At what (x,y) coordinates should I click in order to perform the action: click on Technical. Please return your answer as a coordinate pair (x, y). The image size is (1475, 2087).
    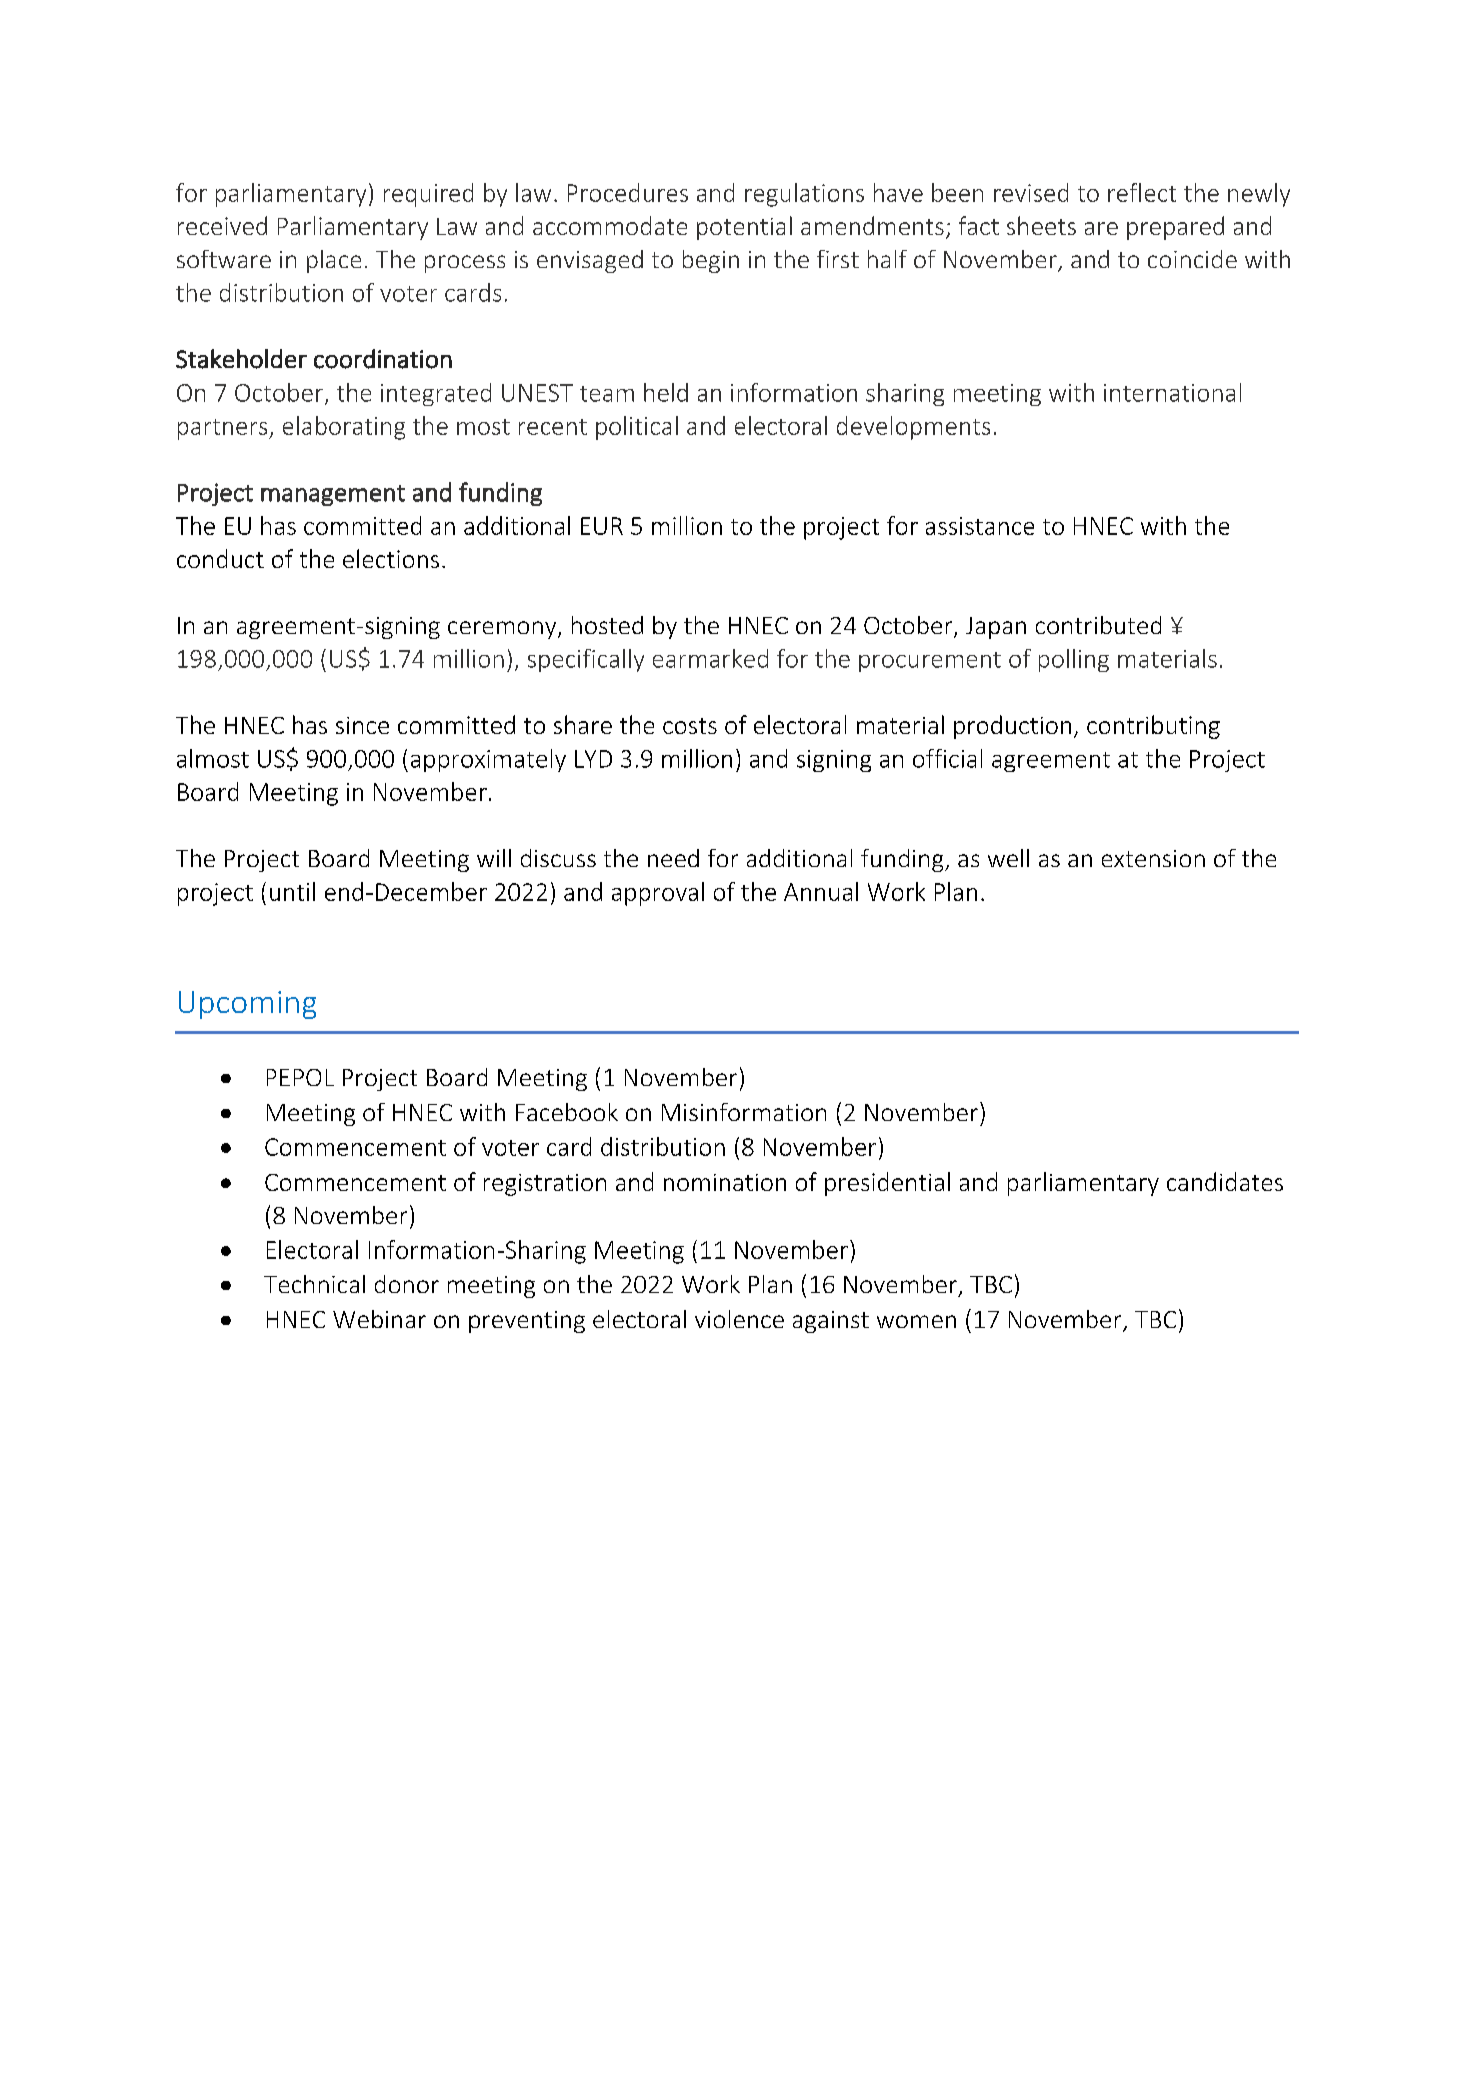
    Looking at the image, I should click on (314, 1284).
